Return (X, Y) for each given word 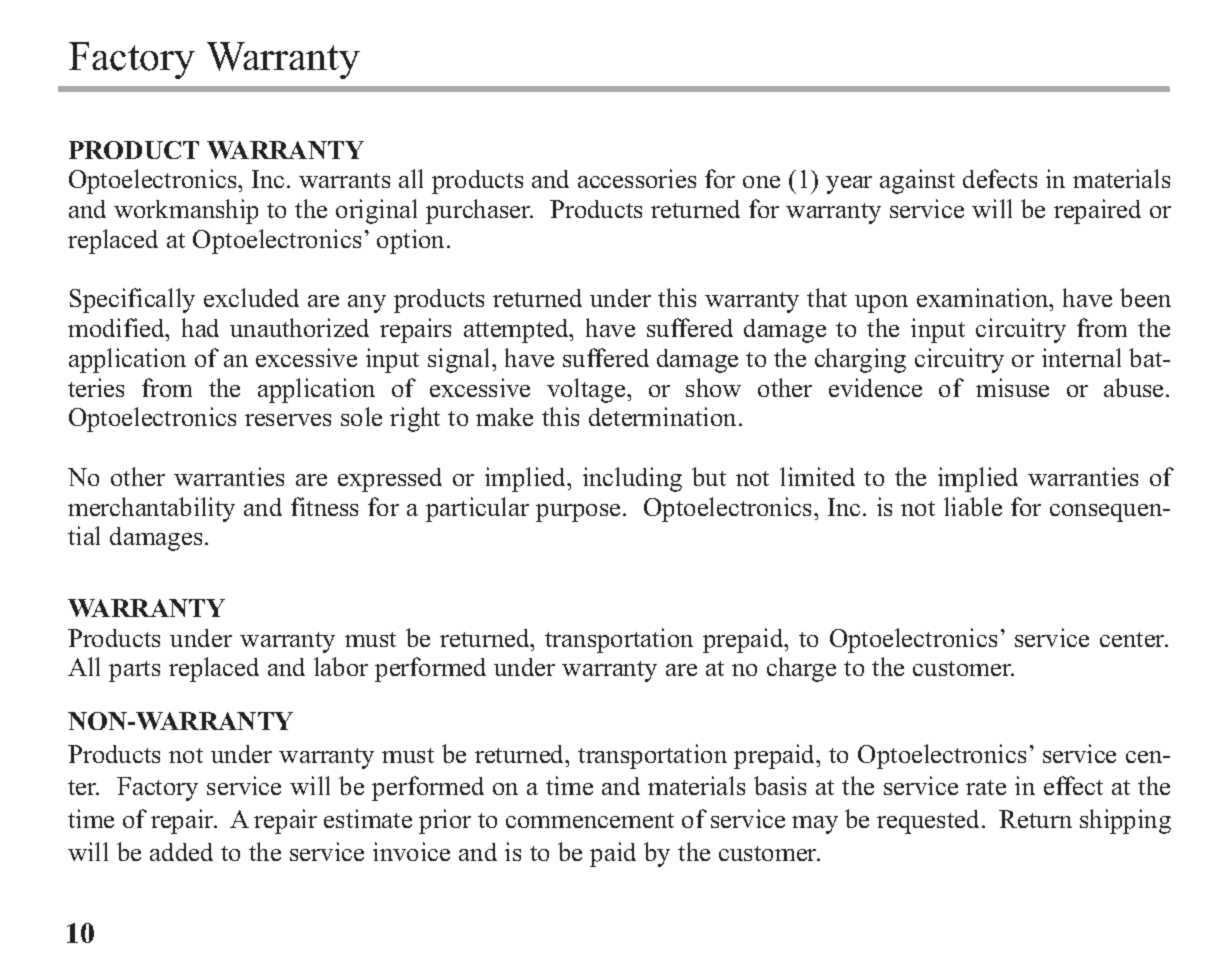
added (181, 852)
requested (928, 822)
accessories (637, 178)
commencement (590, 820)
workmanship (186, 211)
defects (1000, 178)
